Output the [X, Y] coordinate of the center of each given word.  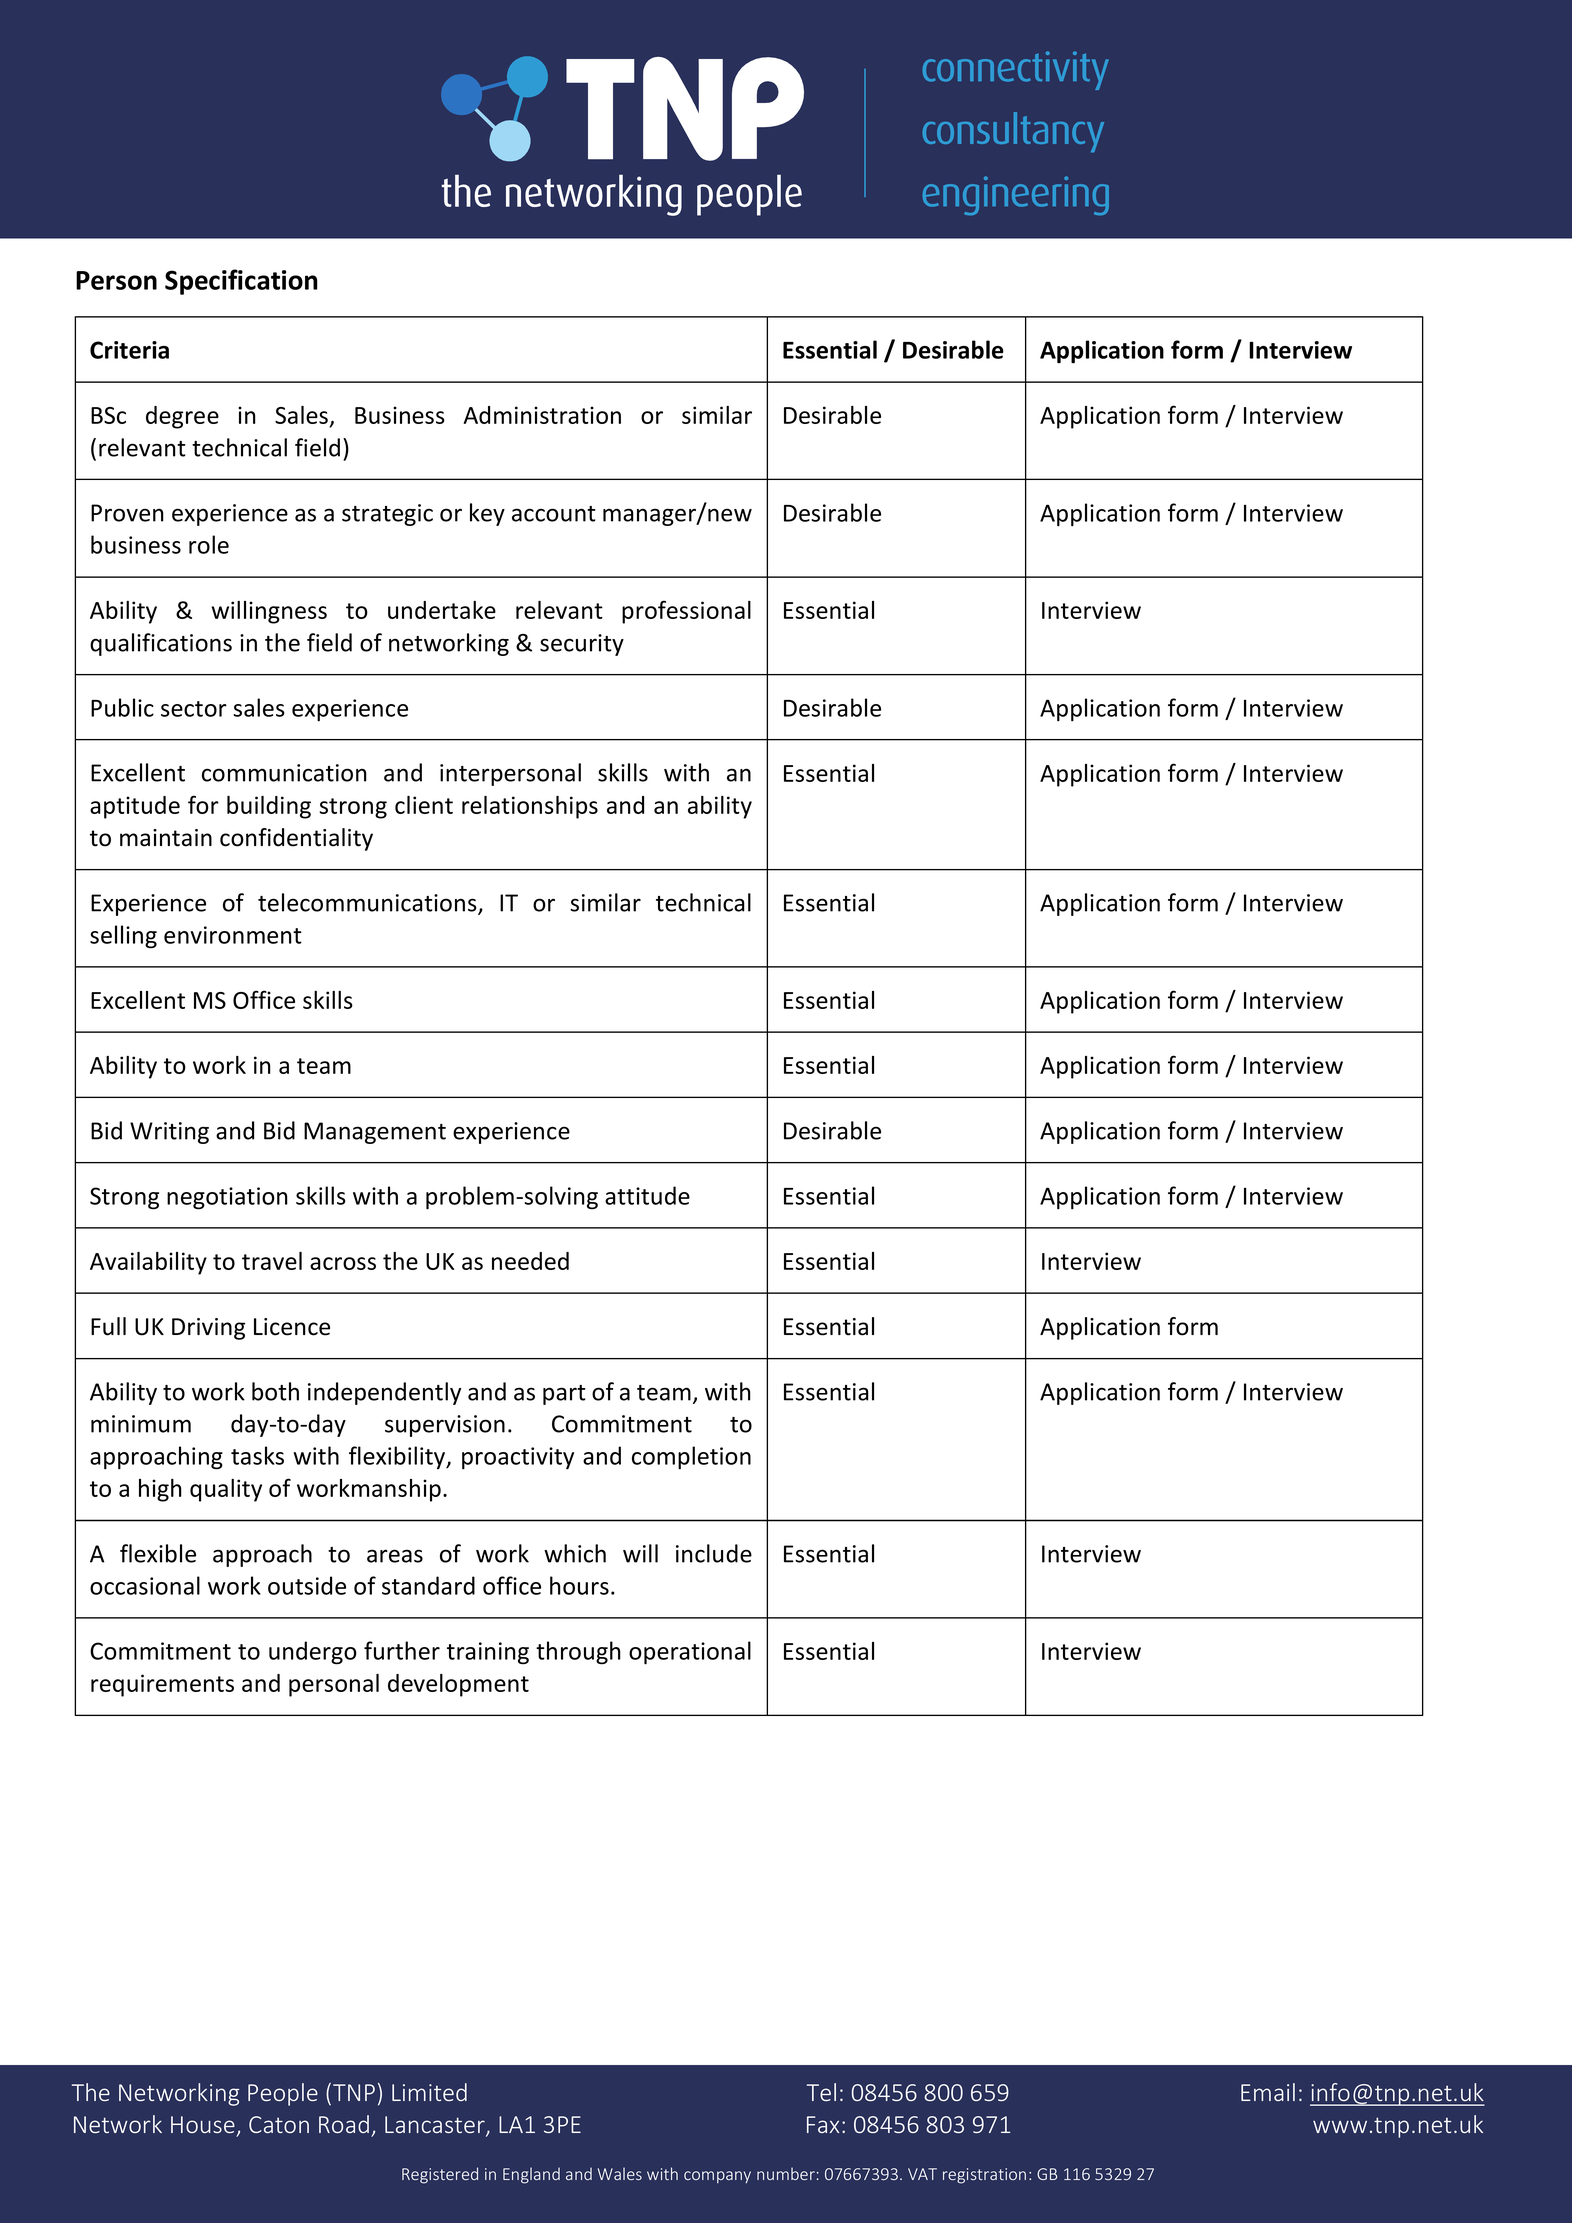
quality [226, 1490]
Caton [279, 2124]
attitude [647, 1195]
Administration [542, 415]
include [714, 1553]
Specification [241, 282]
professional [686, 612]
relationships [530, 807]
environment [233, 935]
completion [691, 1457]
